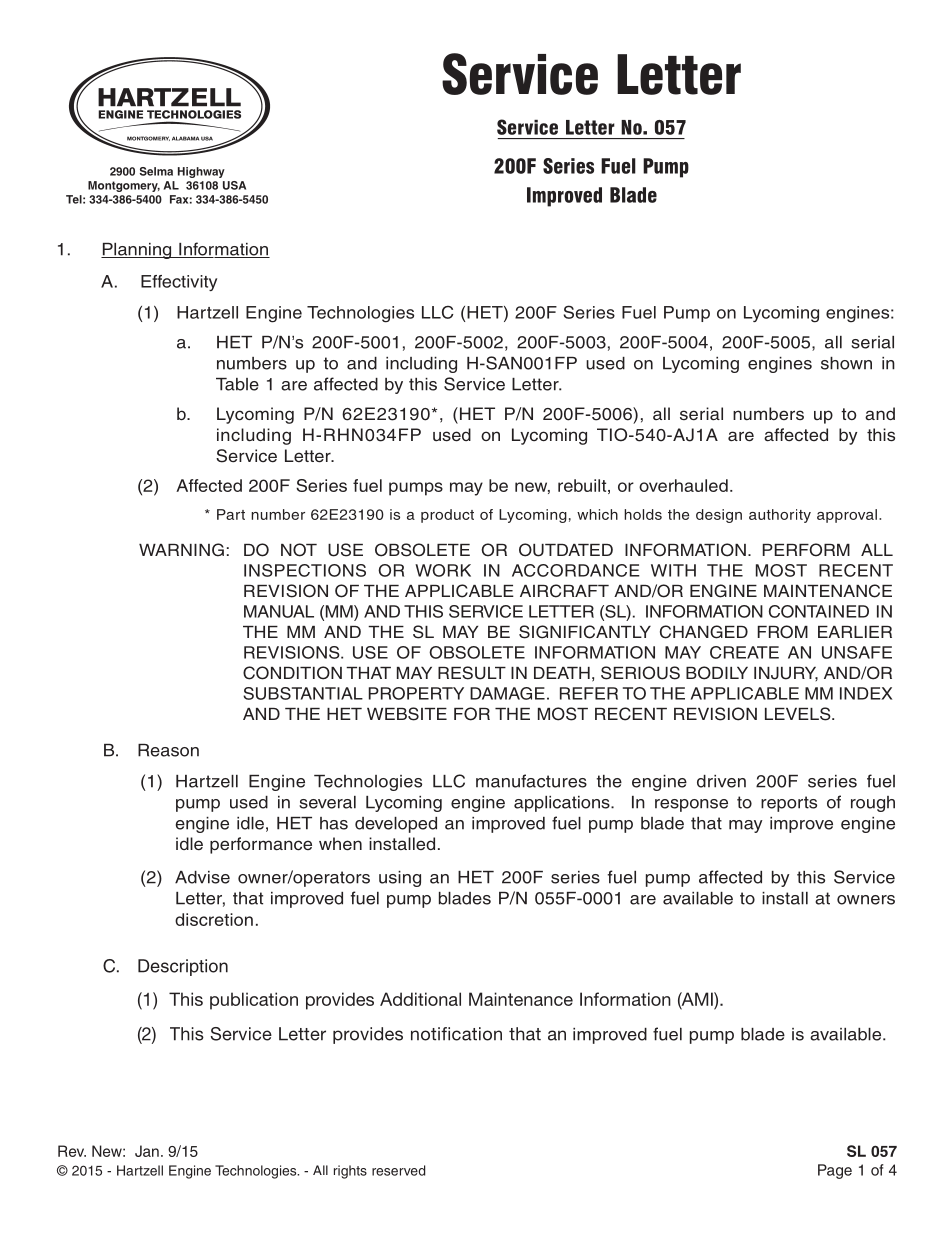  I want to click on Page, so click(835, 1171).
